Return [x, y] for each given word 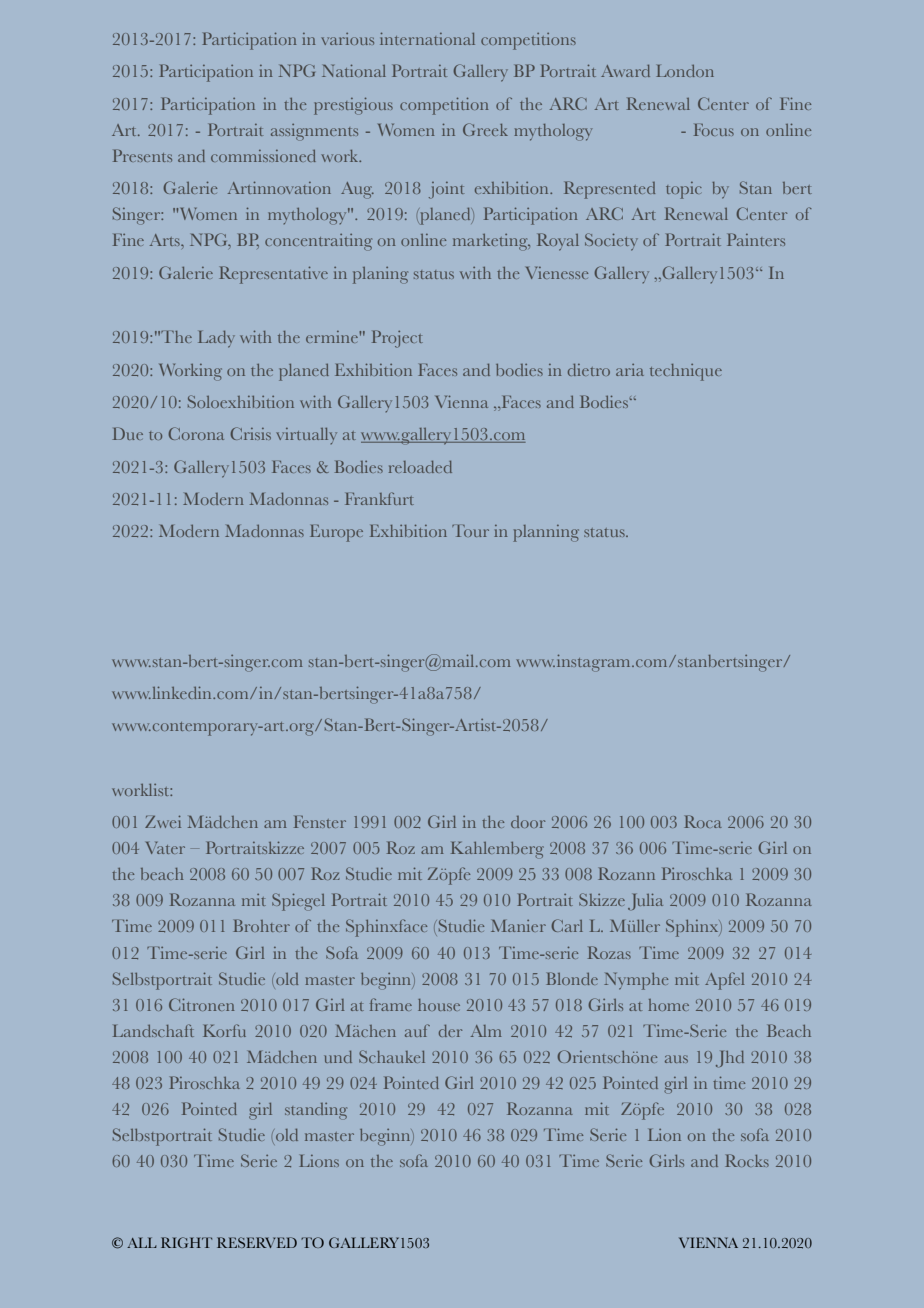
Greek [485, 129]
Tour [470, 531]
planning [546, 533]
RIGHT [186, 1242]
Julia [645, 901]
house [439, 1005]
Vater [165, 848]
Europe [336, 533]
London [685, 71]
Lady [216, 339]
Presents [142, 155]
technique [686, 372]
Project [397, 339]
